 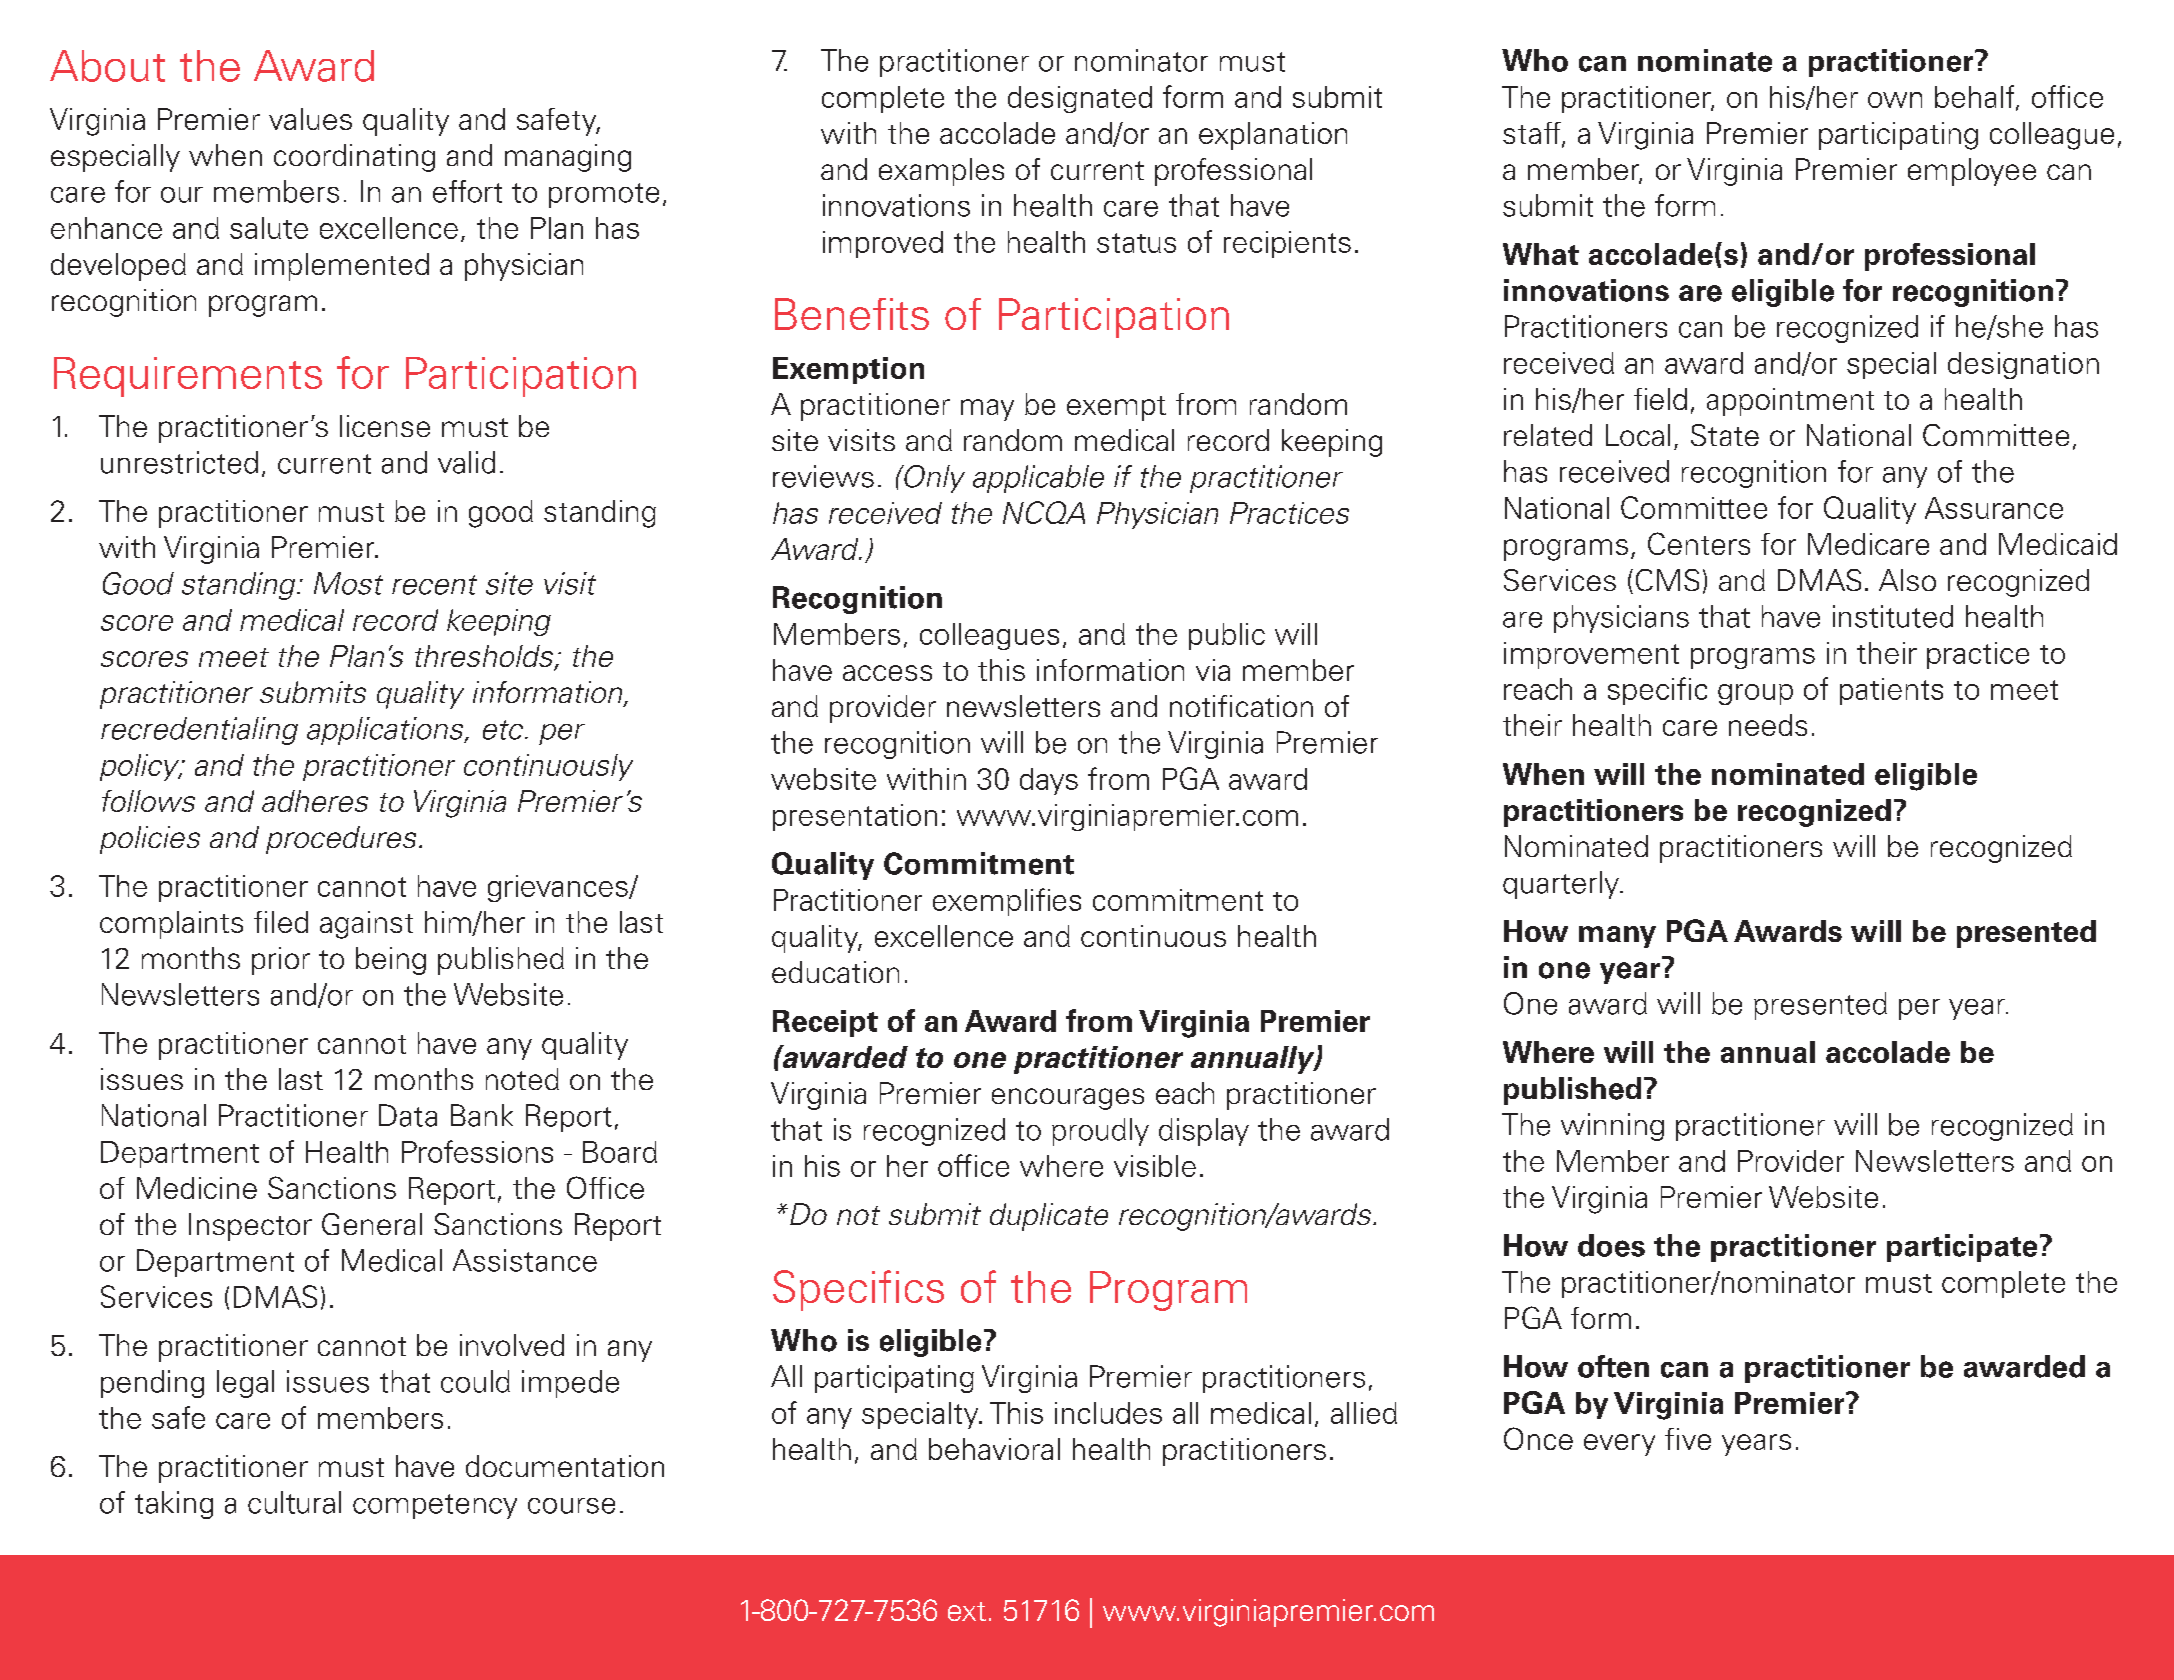 What do you see at coordinates (1080, 99) in the page?
I see `designated` at bounding box center [1080, 99].
